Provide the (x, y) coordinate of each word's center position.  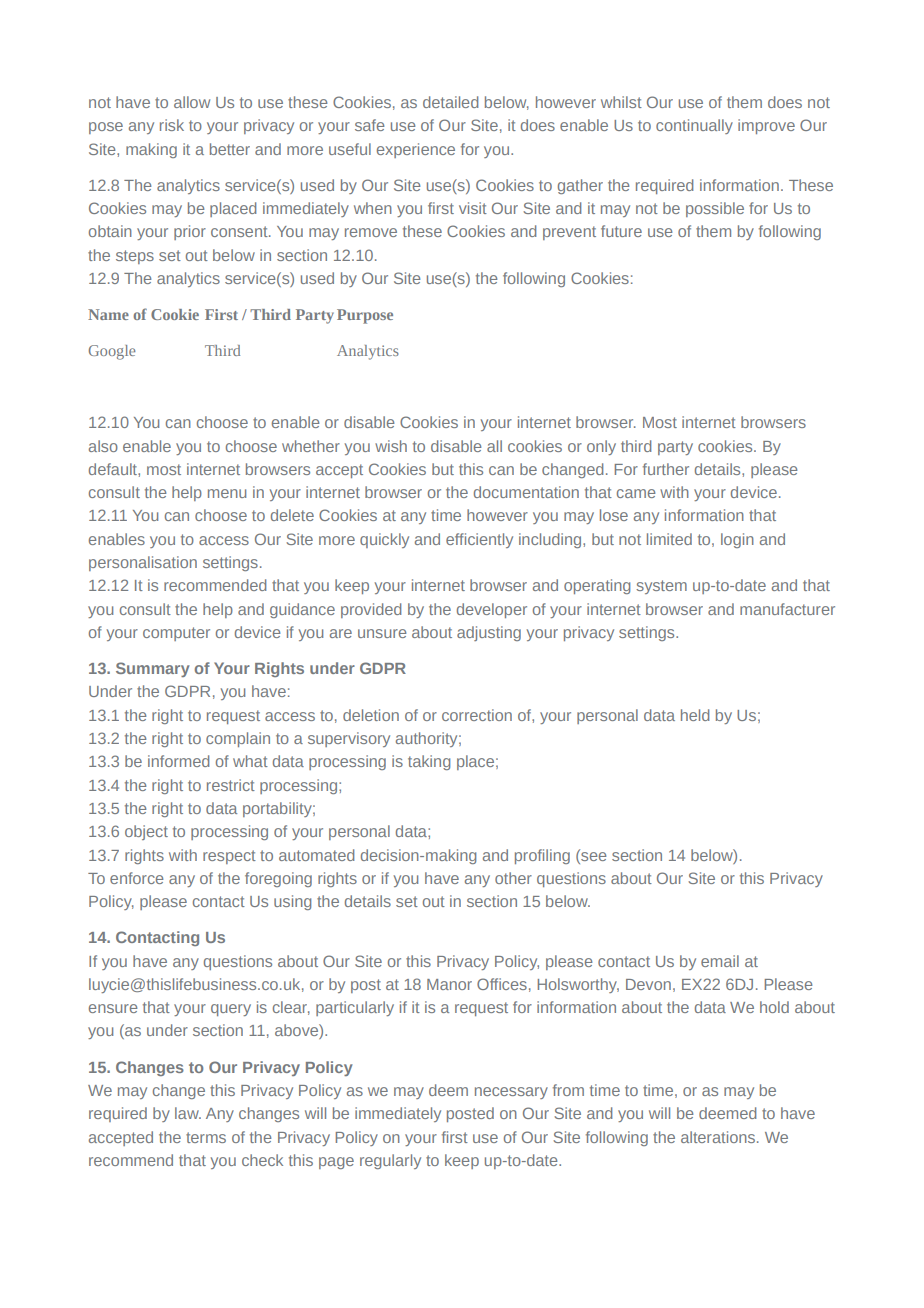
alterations (718, 1137)
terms (206, 1137)
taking (429, 762)
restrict (231, 785)
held (695, 715)
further (666, 469)
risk (172, 125)
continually (694, 126)
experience (416, 150)
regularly (390, 1161)
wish (391, 446)
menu (227, 493)
